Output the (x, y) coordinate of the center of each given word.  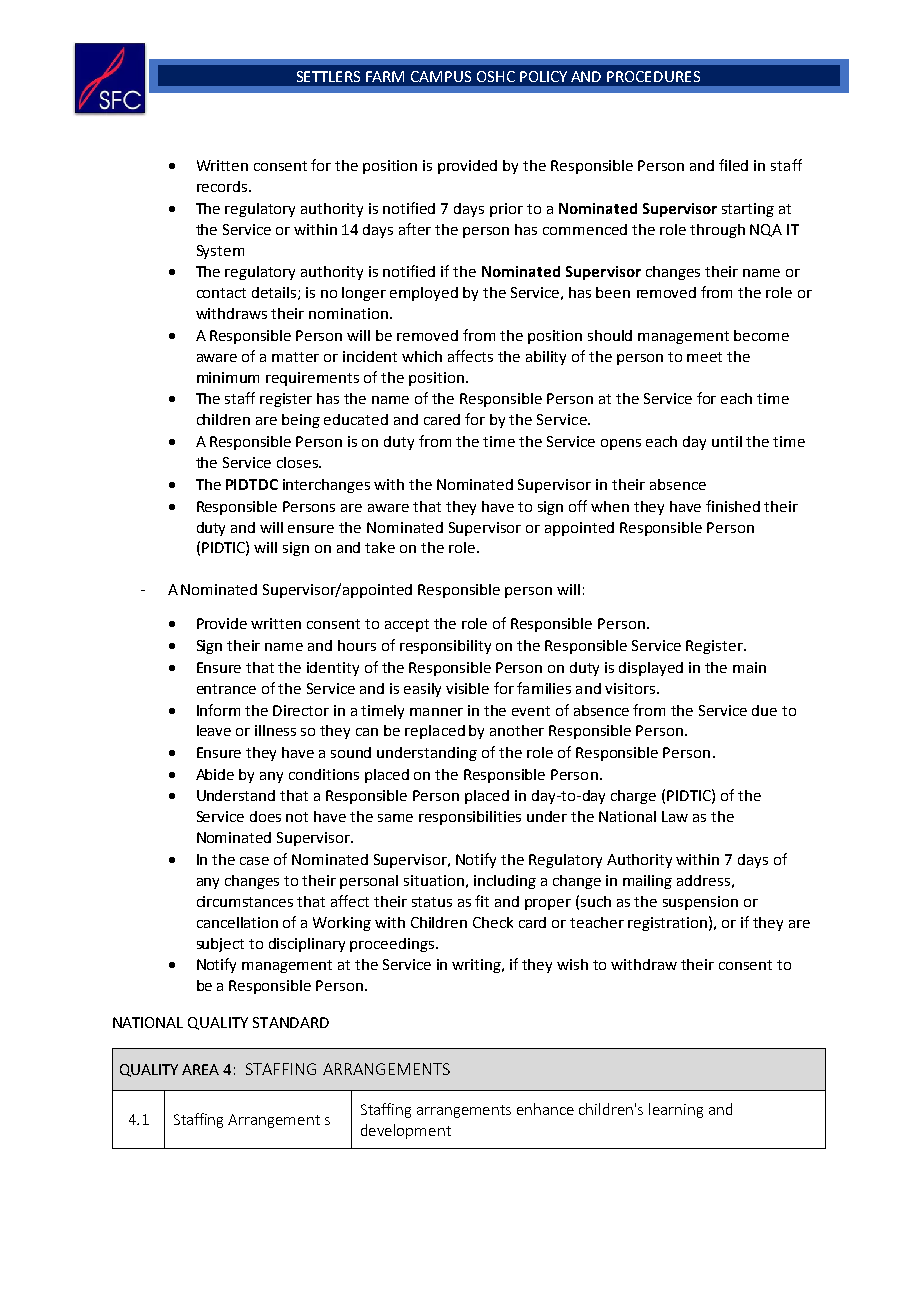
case (254, 861)
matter (295, 357)
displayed (651, 669)
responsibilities (470, 818)
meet (704, 357)
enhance (545, 1109)
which (422, 356)
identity (333, 669)
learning (676, 1110)
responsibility (445, 647)
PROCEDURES (653, 76)
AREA (200, 1069)
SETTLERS (328, 76)
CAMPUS (441, 76)
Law (675, 816)
